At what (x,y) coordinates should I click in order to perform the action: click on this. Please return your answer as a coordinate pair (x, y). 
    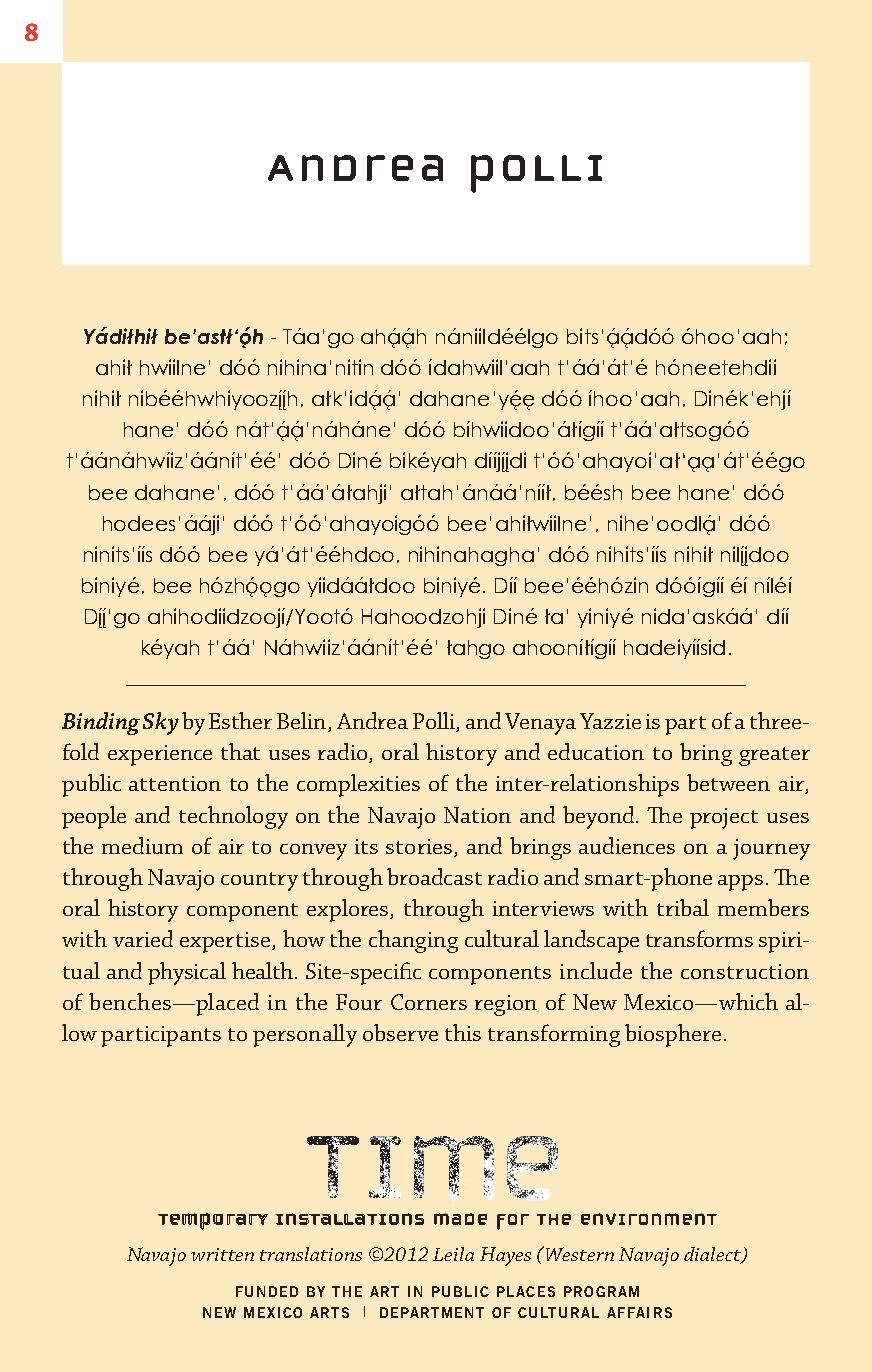
    Looking at the image, I should click on (463, 1032).
